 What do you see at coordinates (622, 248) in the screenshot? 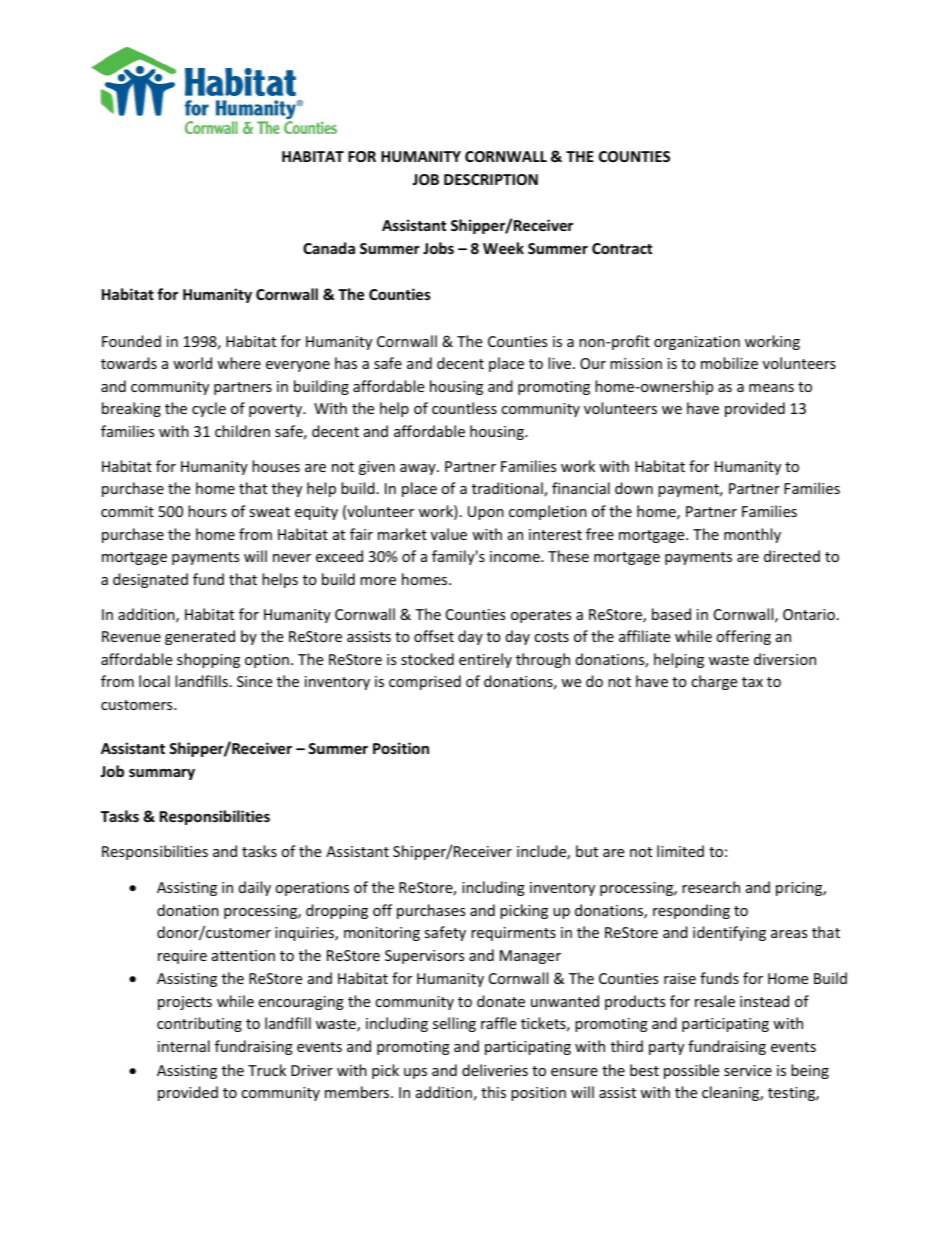
I see `Contract` at bounding box center [622, 248].
